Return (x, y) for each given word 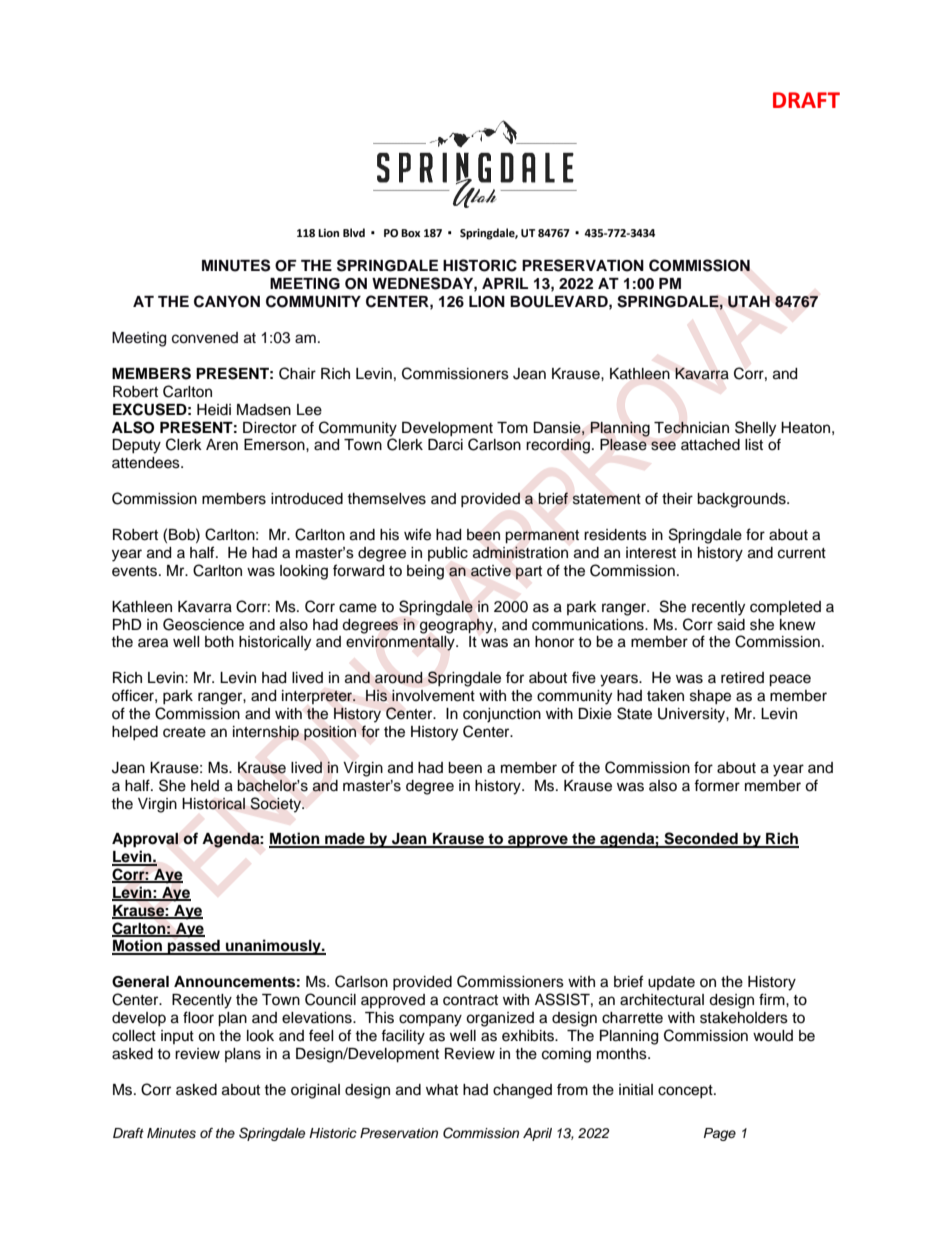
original (315, 1091)
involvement (433, 696)
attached (710, 445)
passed (194, 947)
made (345, 840)
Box (410, 233)
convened (205, 338)
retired (742, 678)
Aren (222, 445)
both (219, 642)
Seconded (701, 839)
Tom (512, 427)
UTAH (749, 301)
